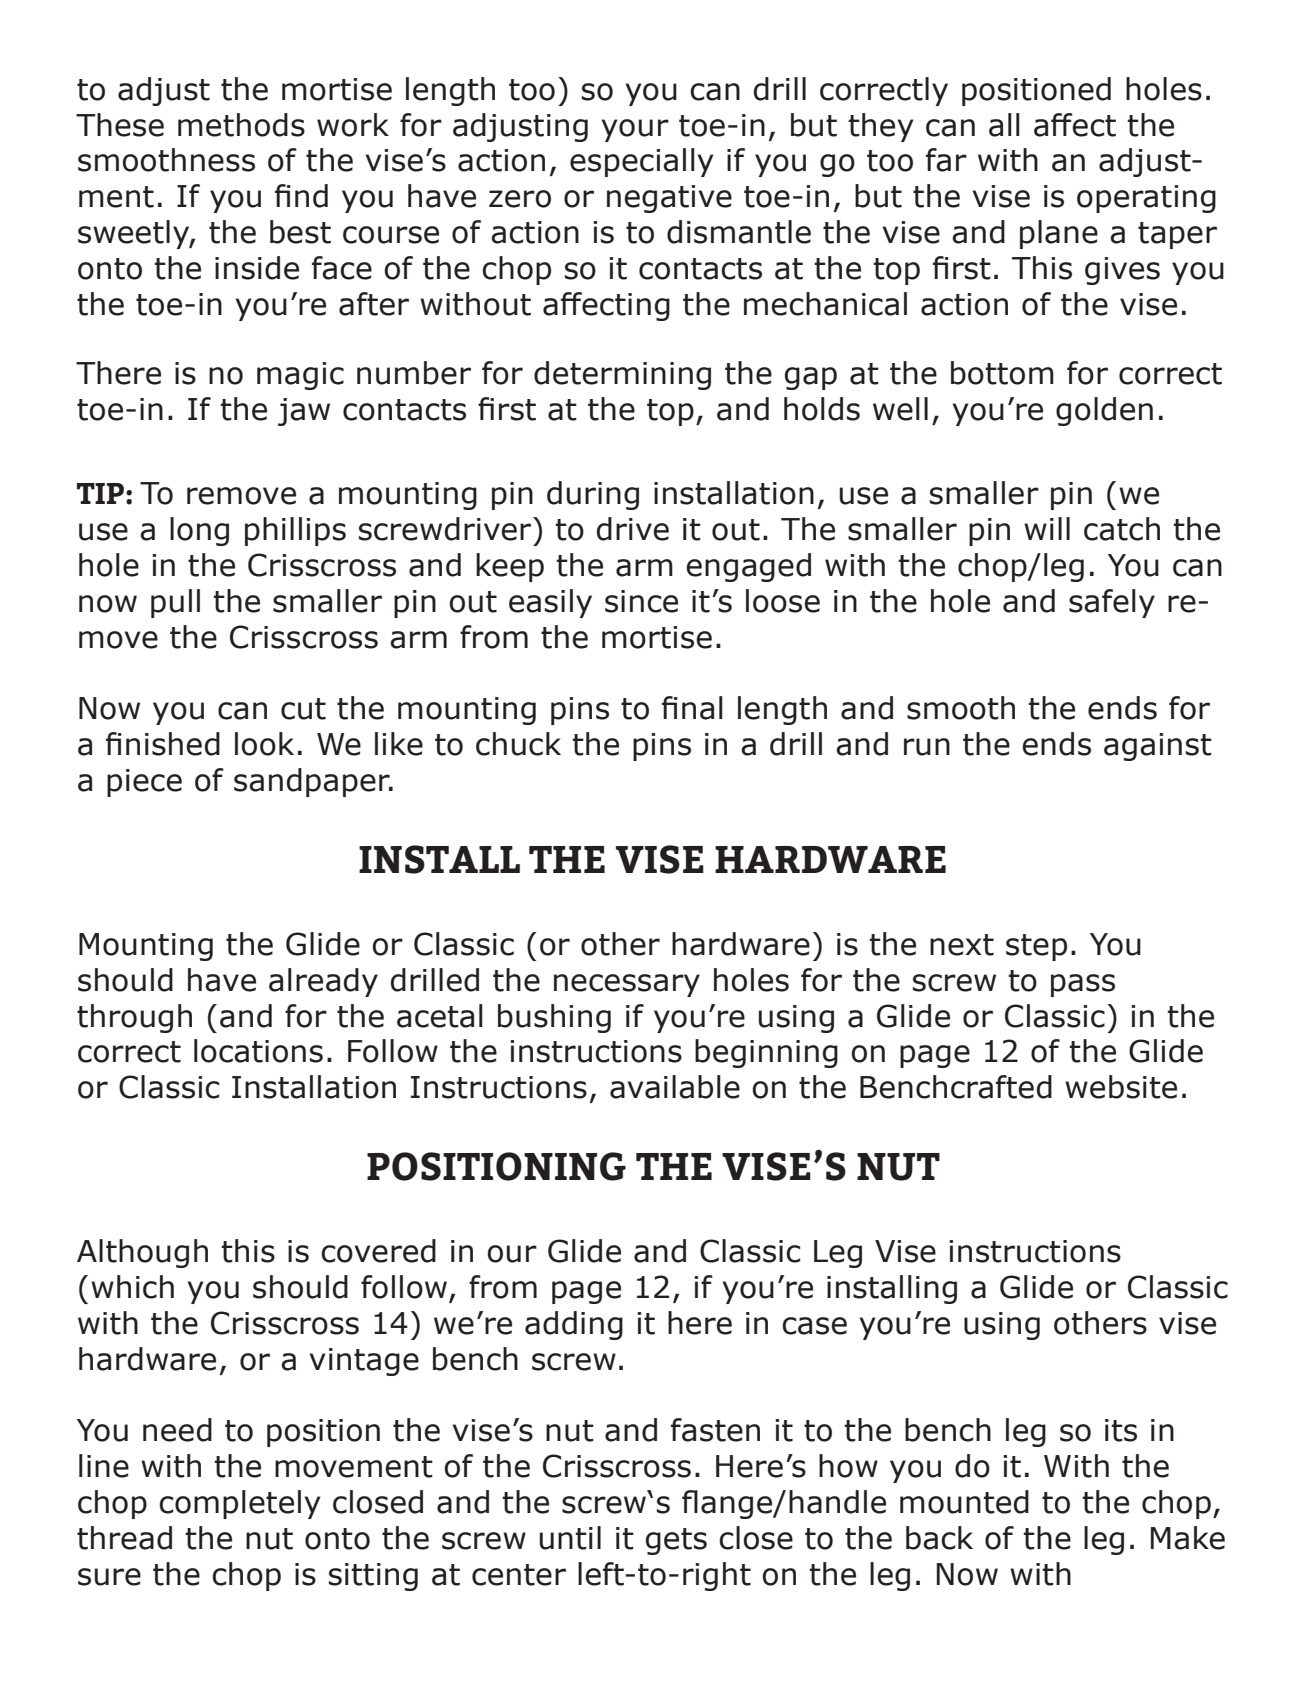 This page has width=1306, height=1690. What do you see at coordinates (240, 1504) in the page?
I see `completely` at bounding box center [240, 1504].
